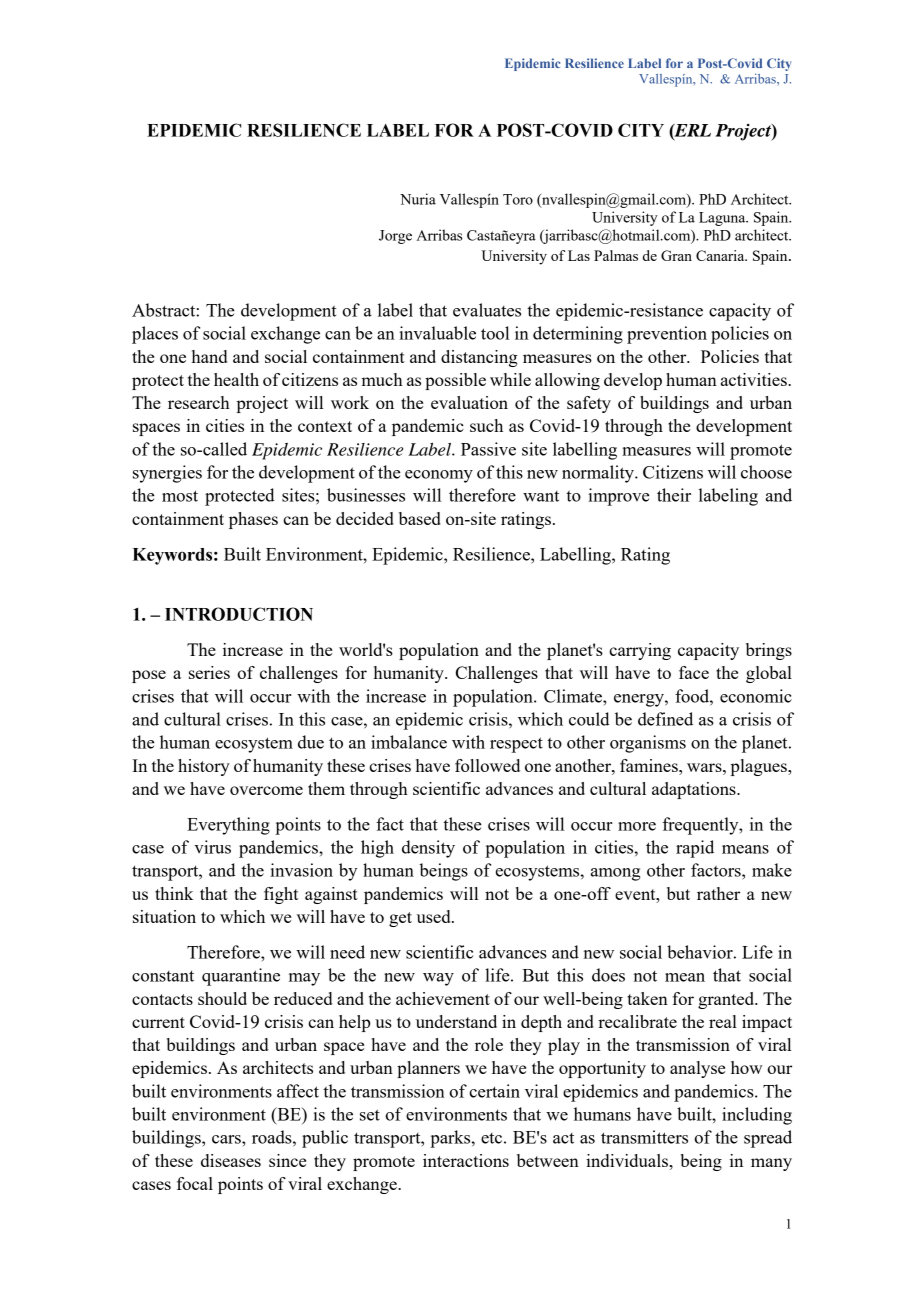 The height and width of the screenshot is (1308, 924). Describe the element at coordinates (155, 335) in the screenshot. I see `places` at that location.
